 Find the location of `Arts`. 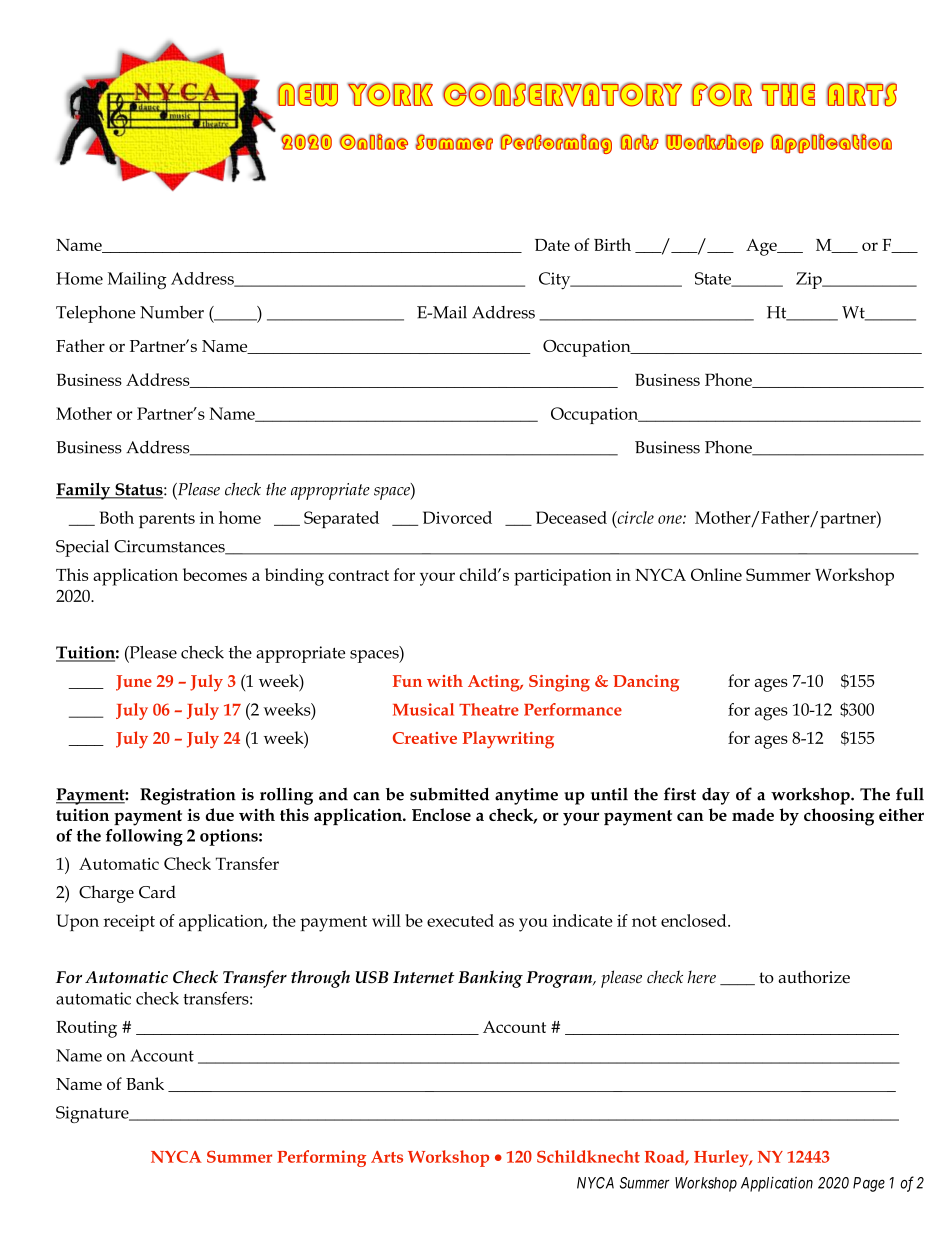

Arts is located at coordinates (387, 1157).
